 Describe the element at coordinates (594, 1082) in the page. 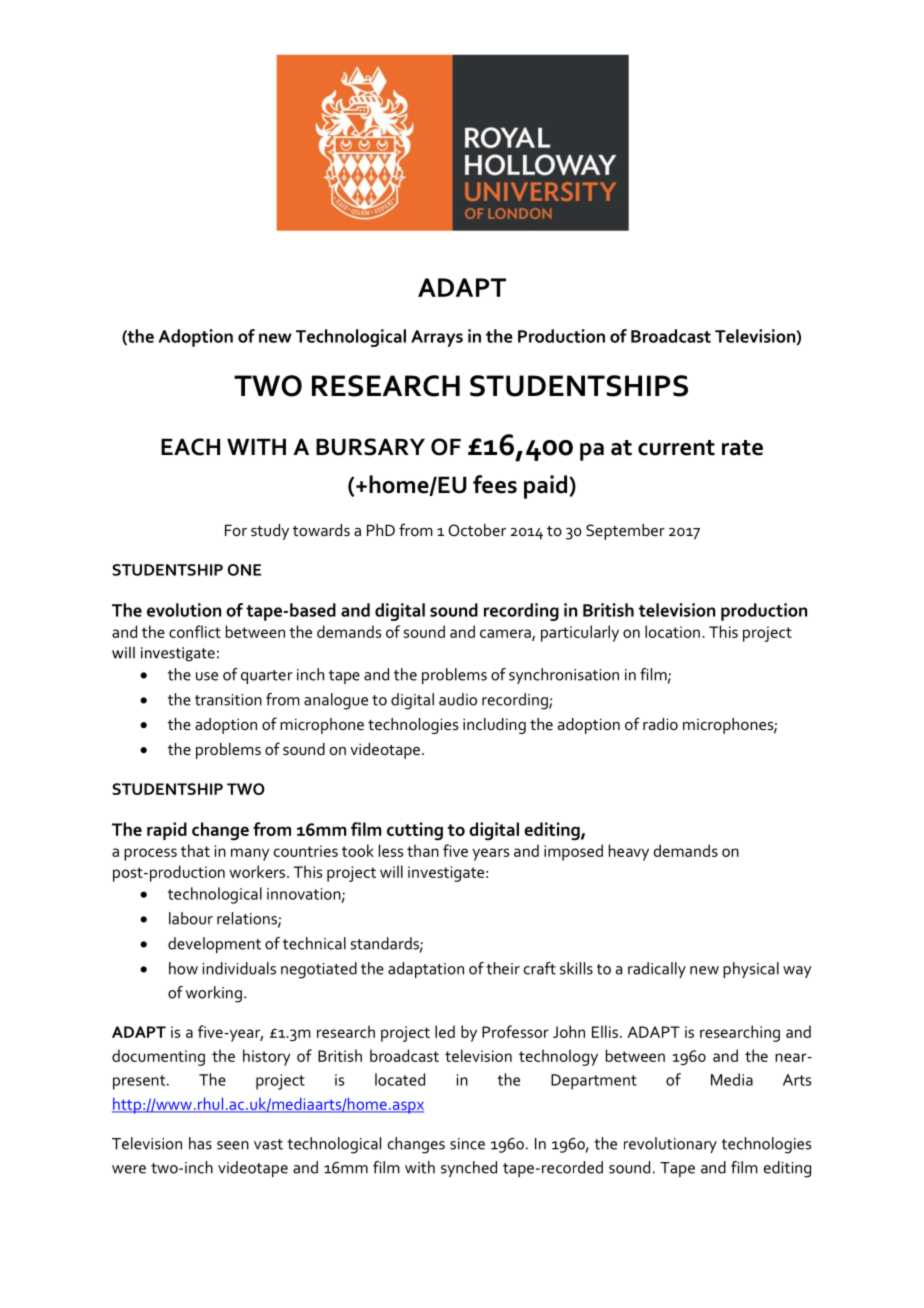

I see `Department` at that location.
